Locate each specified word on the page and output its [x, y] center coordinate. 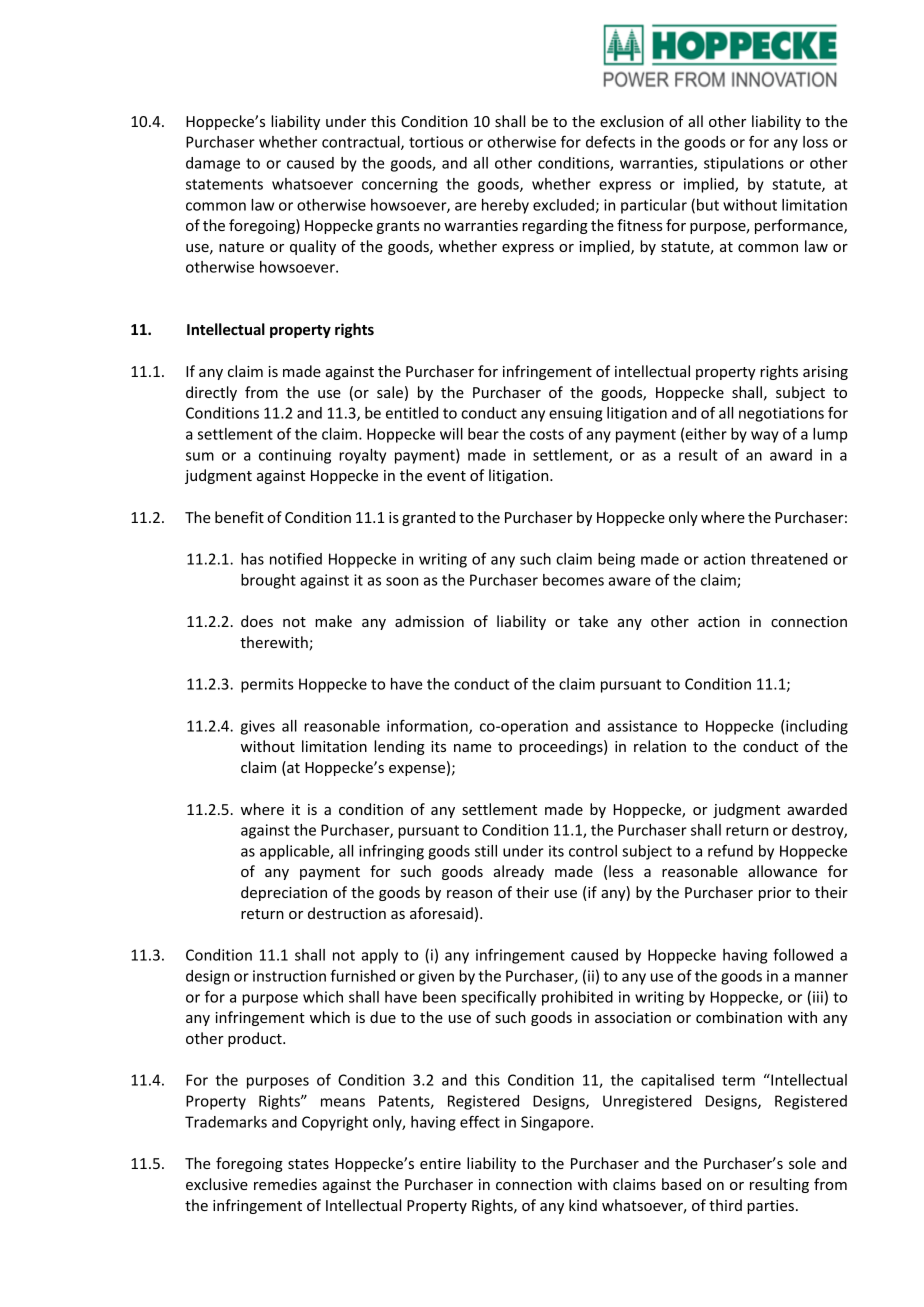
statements [224, 184]
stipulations [744, 164]
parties [770, 1207]
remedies [285, 1184]
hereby [505, 206]
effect [480, 1121]
